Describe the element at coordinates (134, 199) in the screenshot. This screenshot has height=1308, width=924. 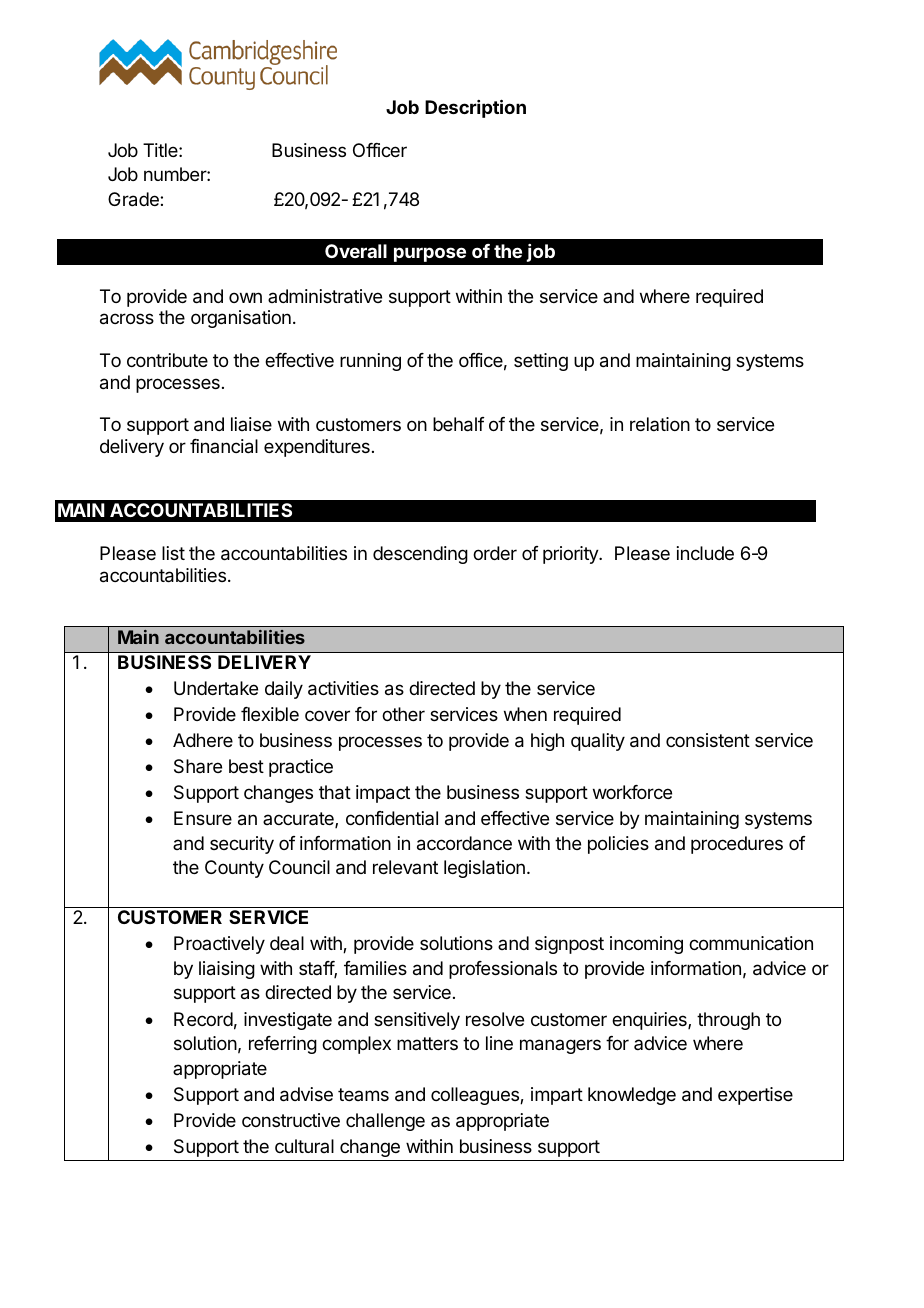
I see `Grade` at that location.
